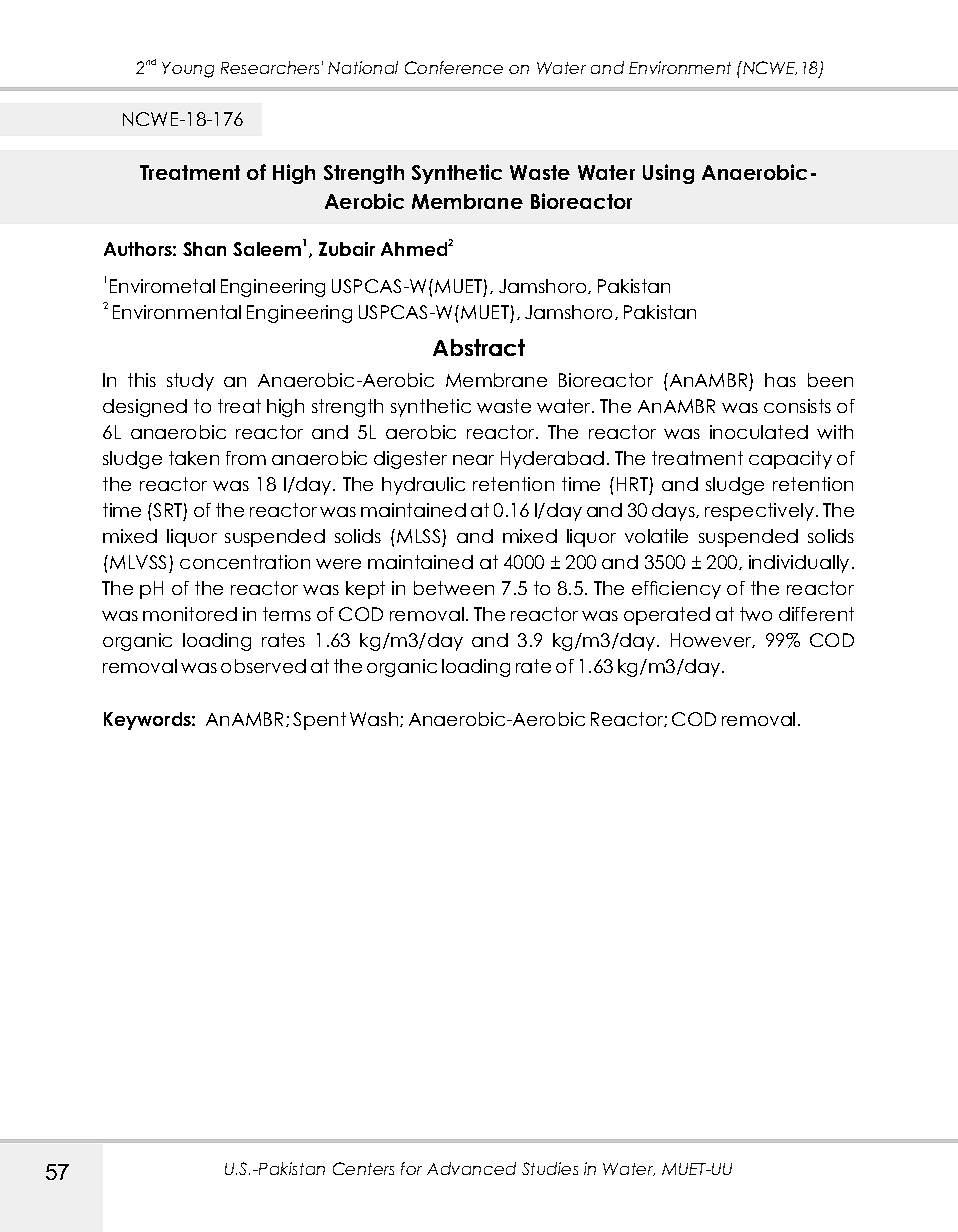 Image resolution: width=958 pixels, height=1232 pixels. Describe the element at coordinates (471, 1168) in the image. I see `Advanced` at that location.
